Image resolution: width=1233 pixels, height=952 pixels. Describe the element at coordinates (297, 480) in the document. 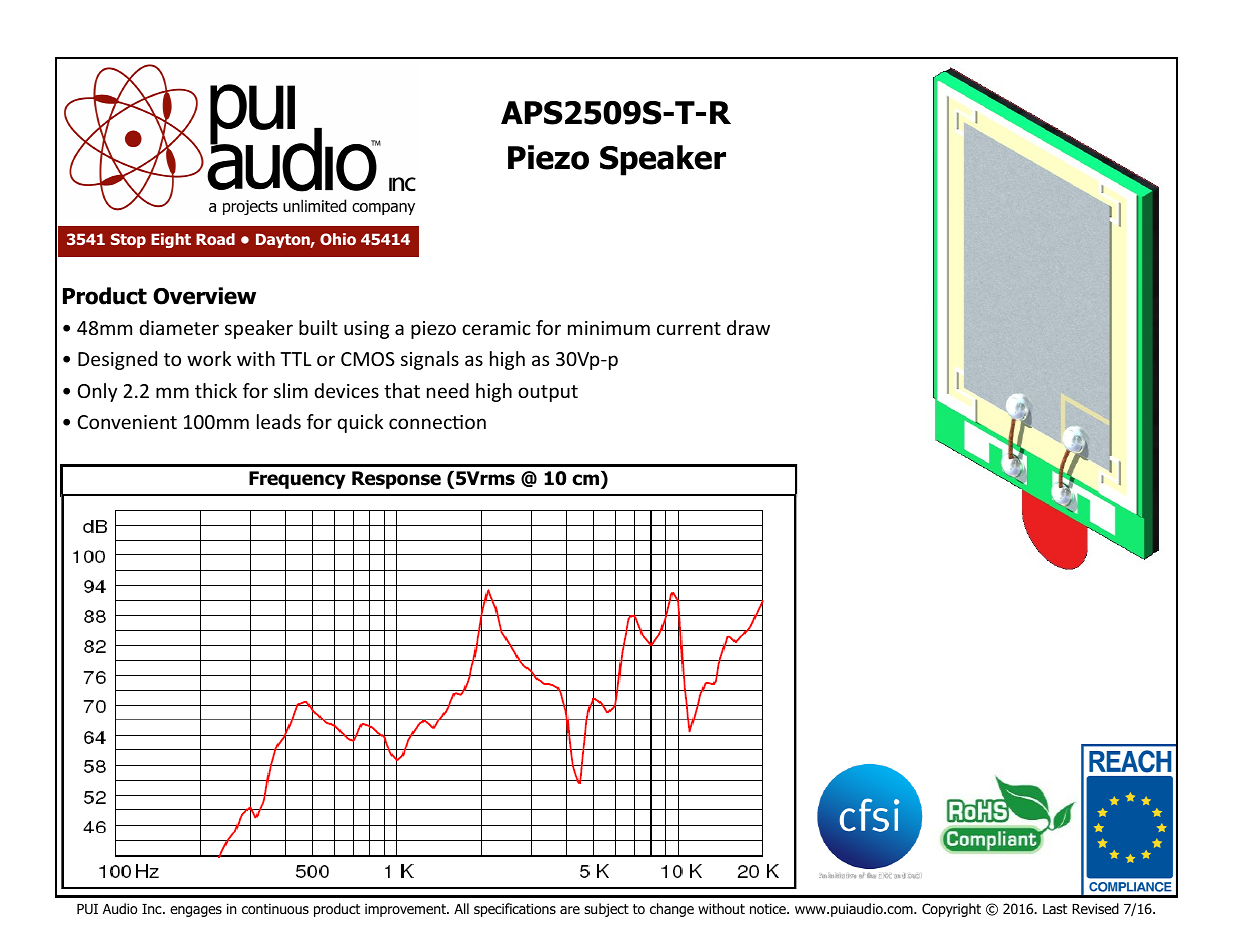

I see `Frequency` at that location.
